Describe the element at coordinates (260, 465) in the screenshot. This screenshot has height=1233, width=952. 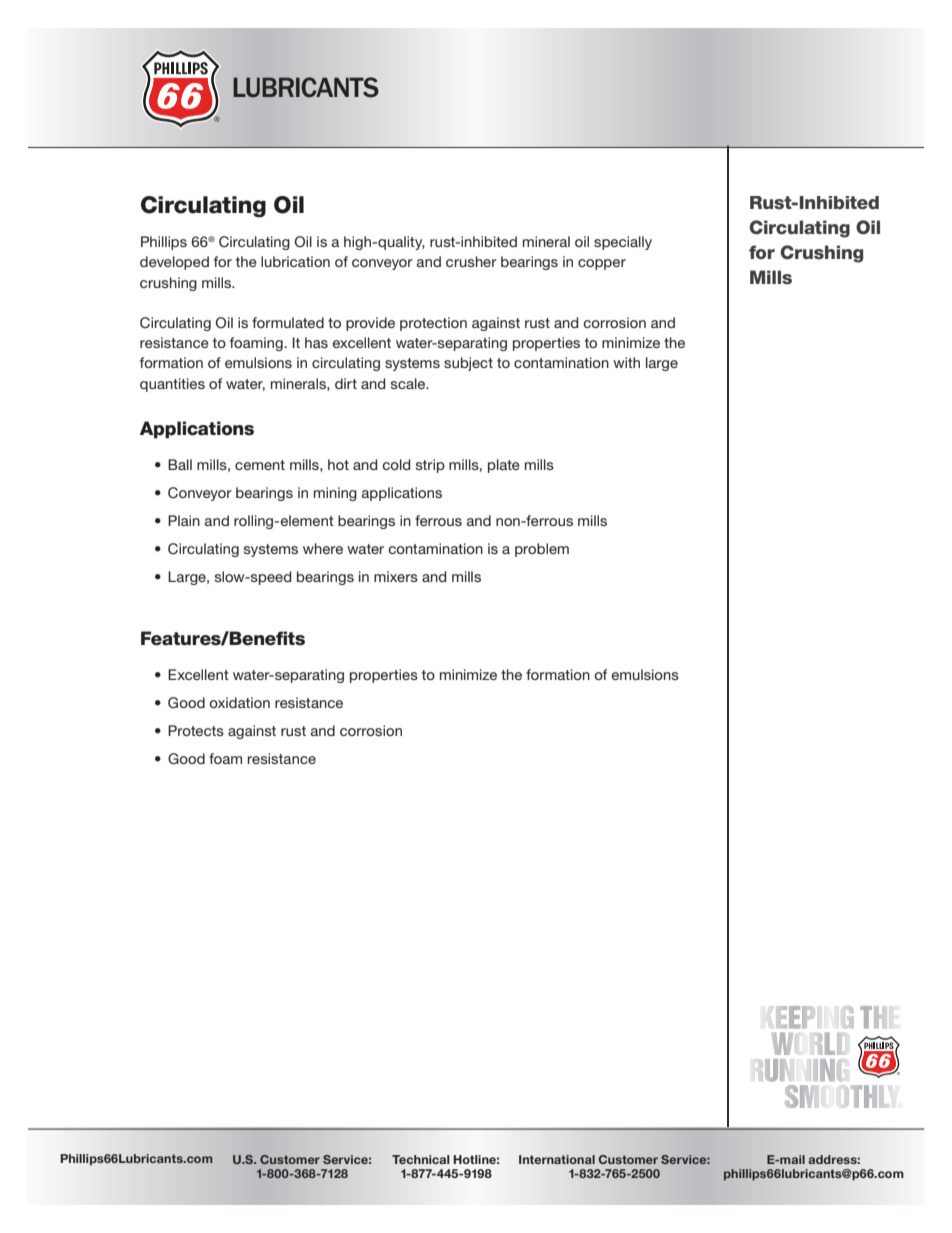
I see `cement` at that location.
